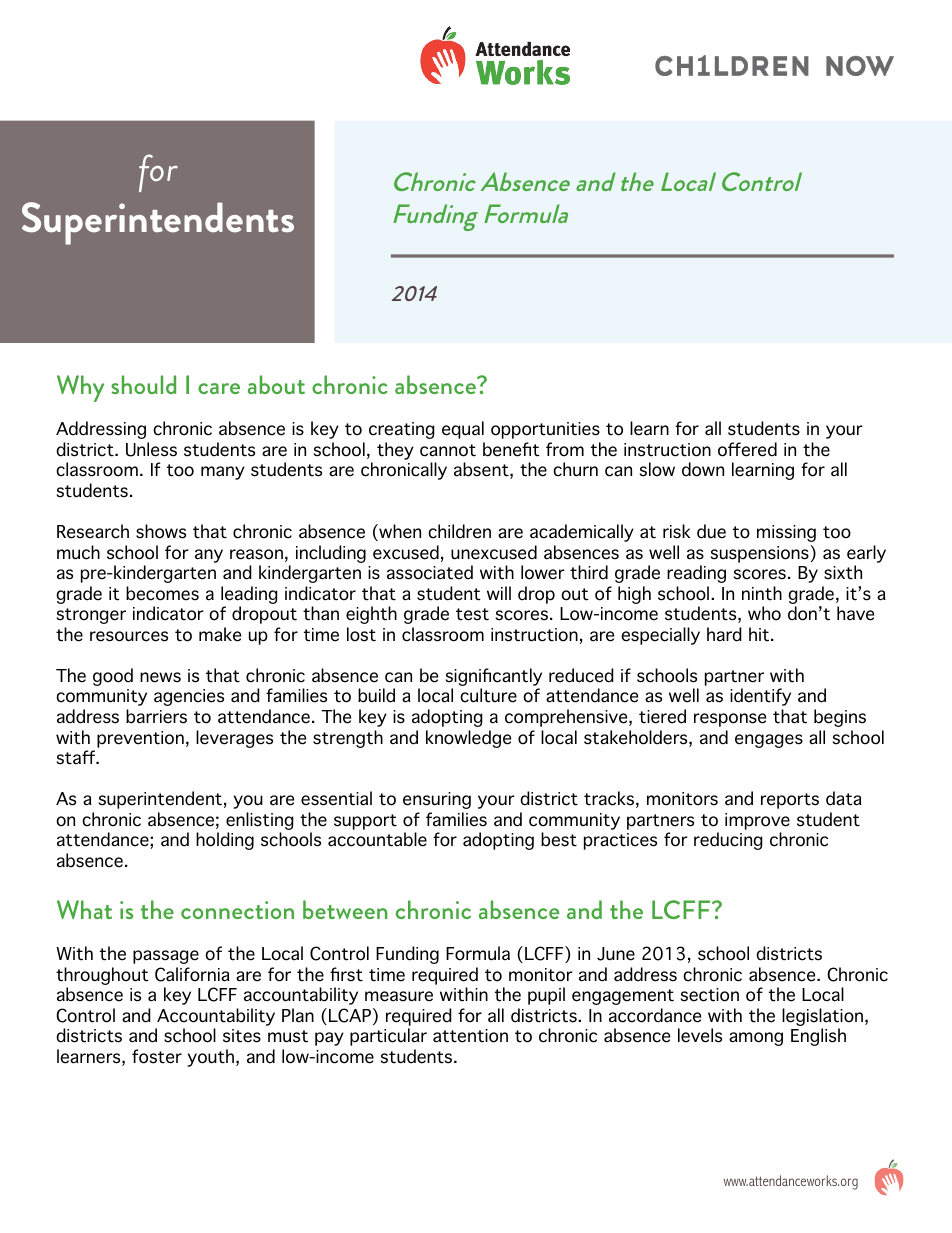  Describe the element at coordinates (470, 1036) in the image. I see `attention` at that location.
